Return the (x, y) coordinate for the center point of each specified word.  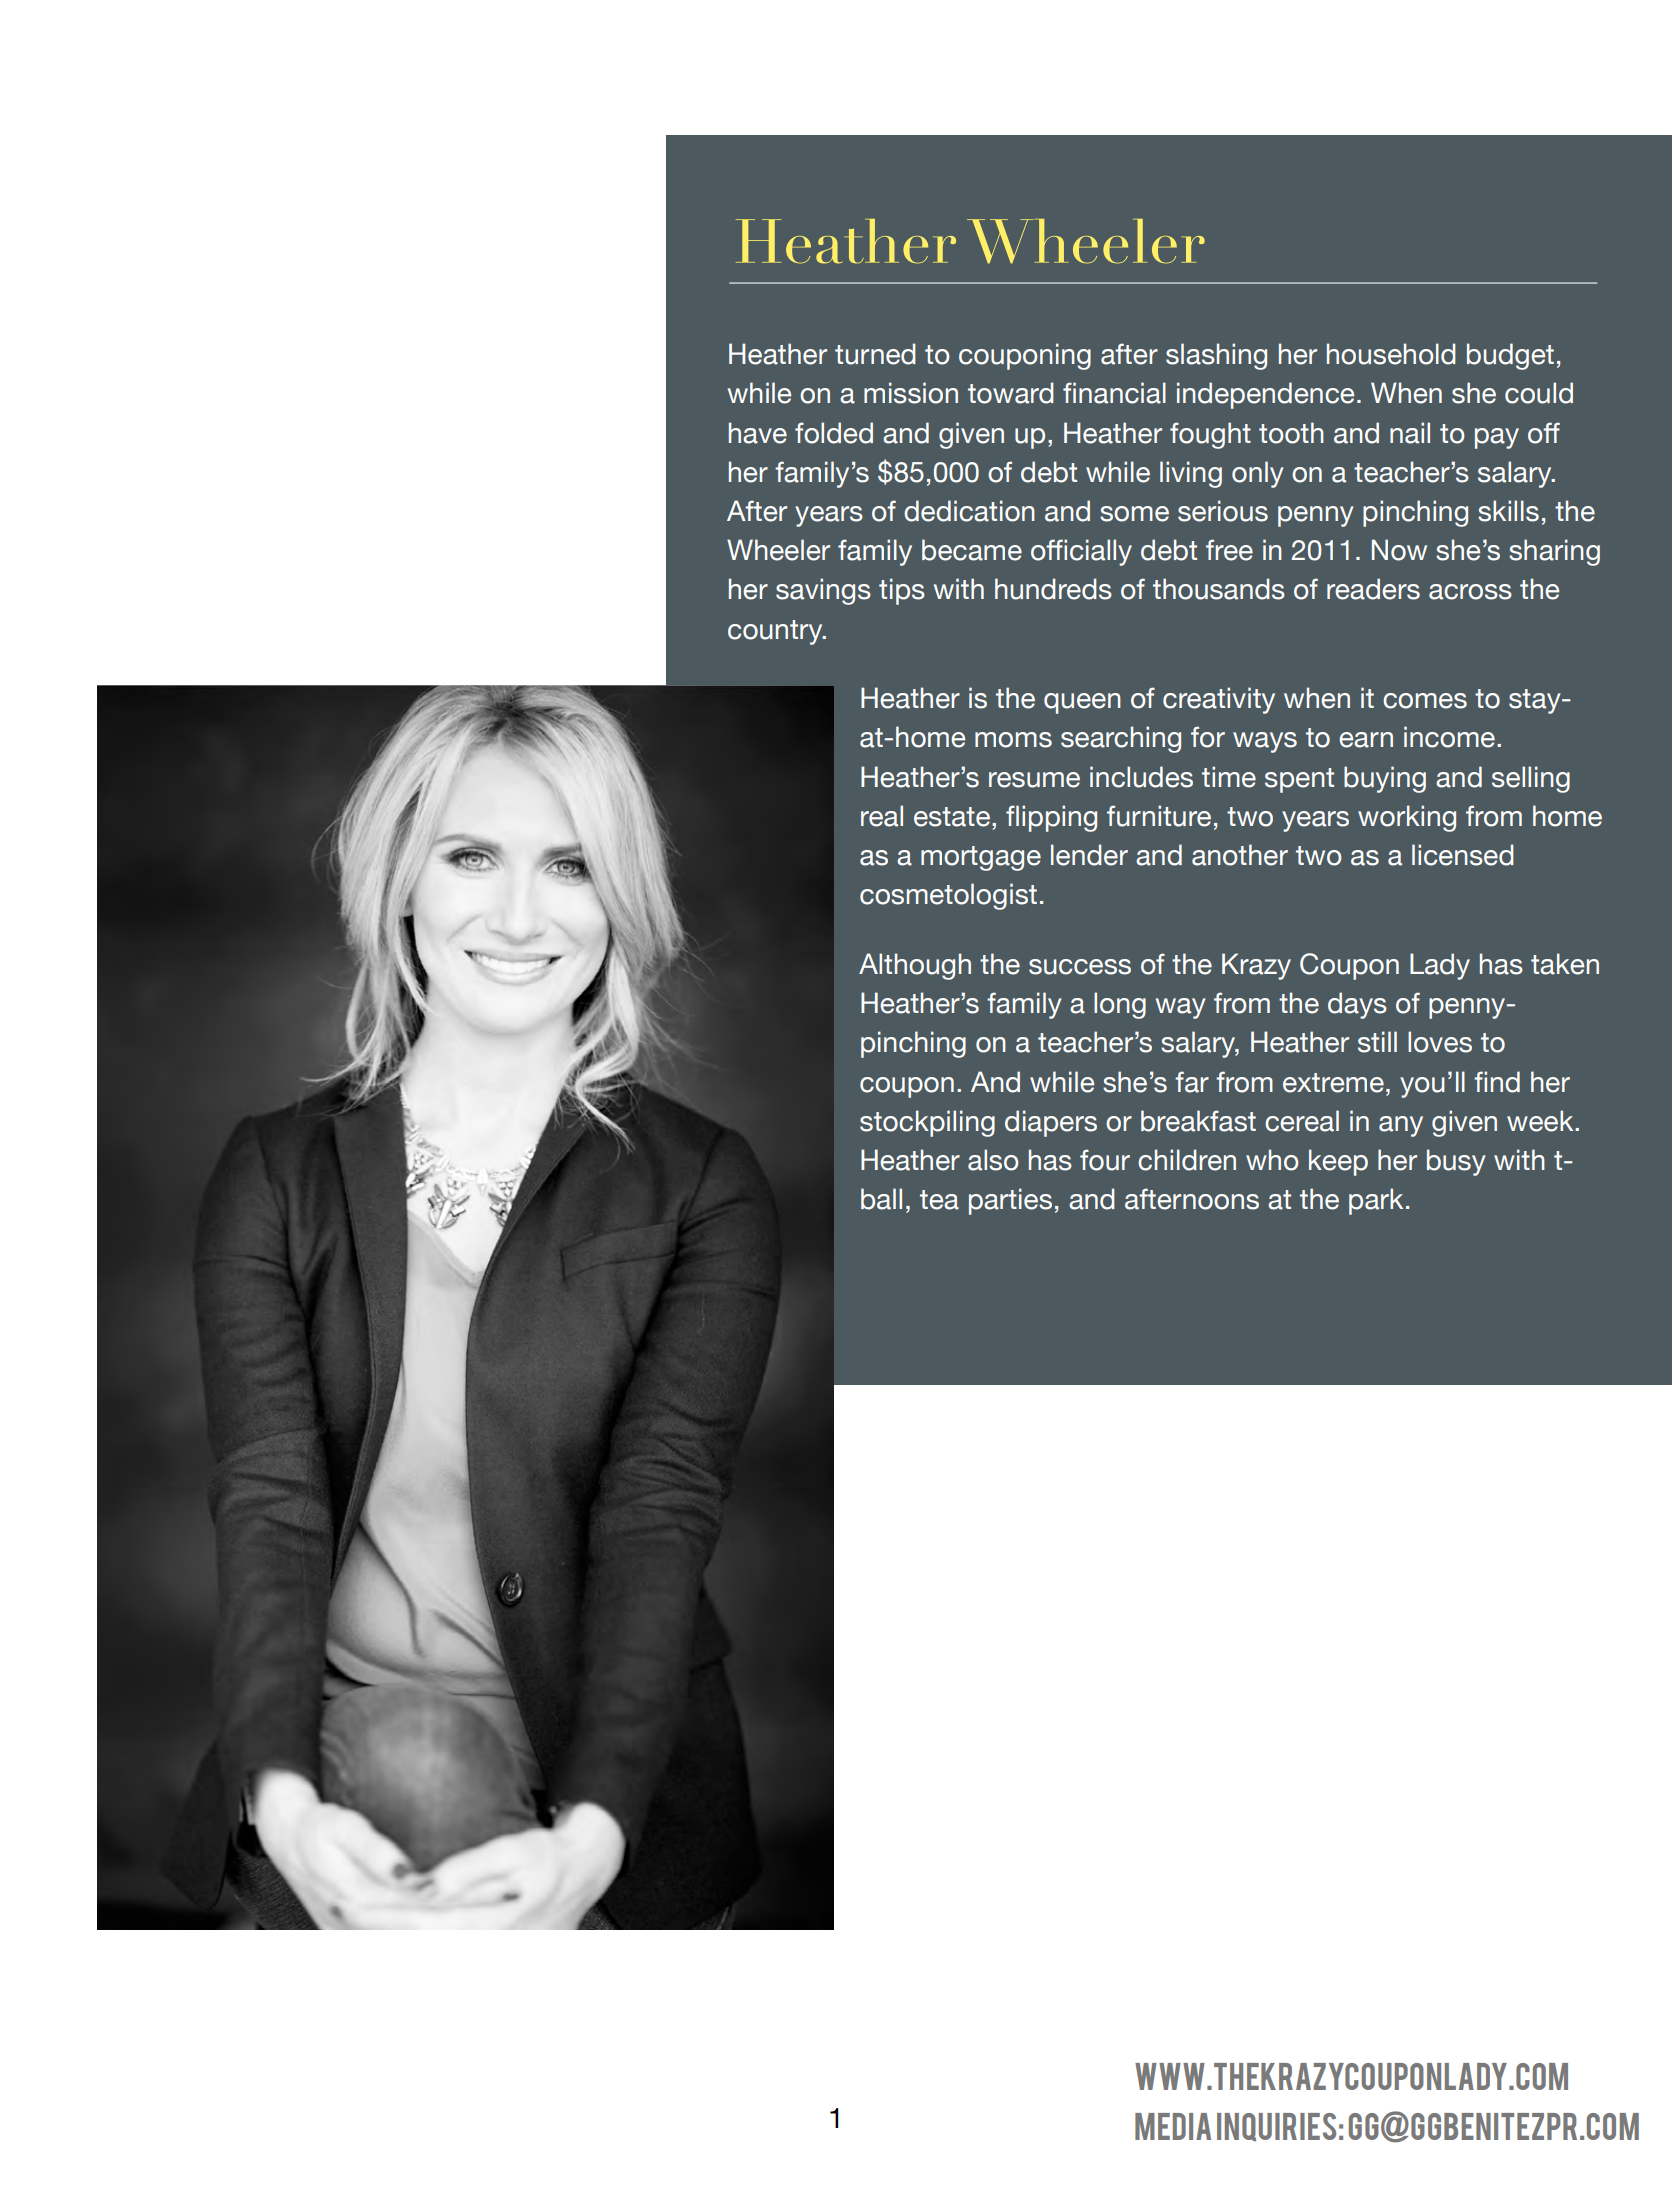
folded (834, 433)
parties (1010, 1201)
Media (1173, 2126)
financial (1114, 393)
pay (1497, 438)
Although (915, 966)
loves (1440, 1042)
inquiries (1276, 2127)
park (1376, 1201)
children (1187, 1160)
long (1120, 1005)
